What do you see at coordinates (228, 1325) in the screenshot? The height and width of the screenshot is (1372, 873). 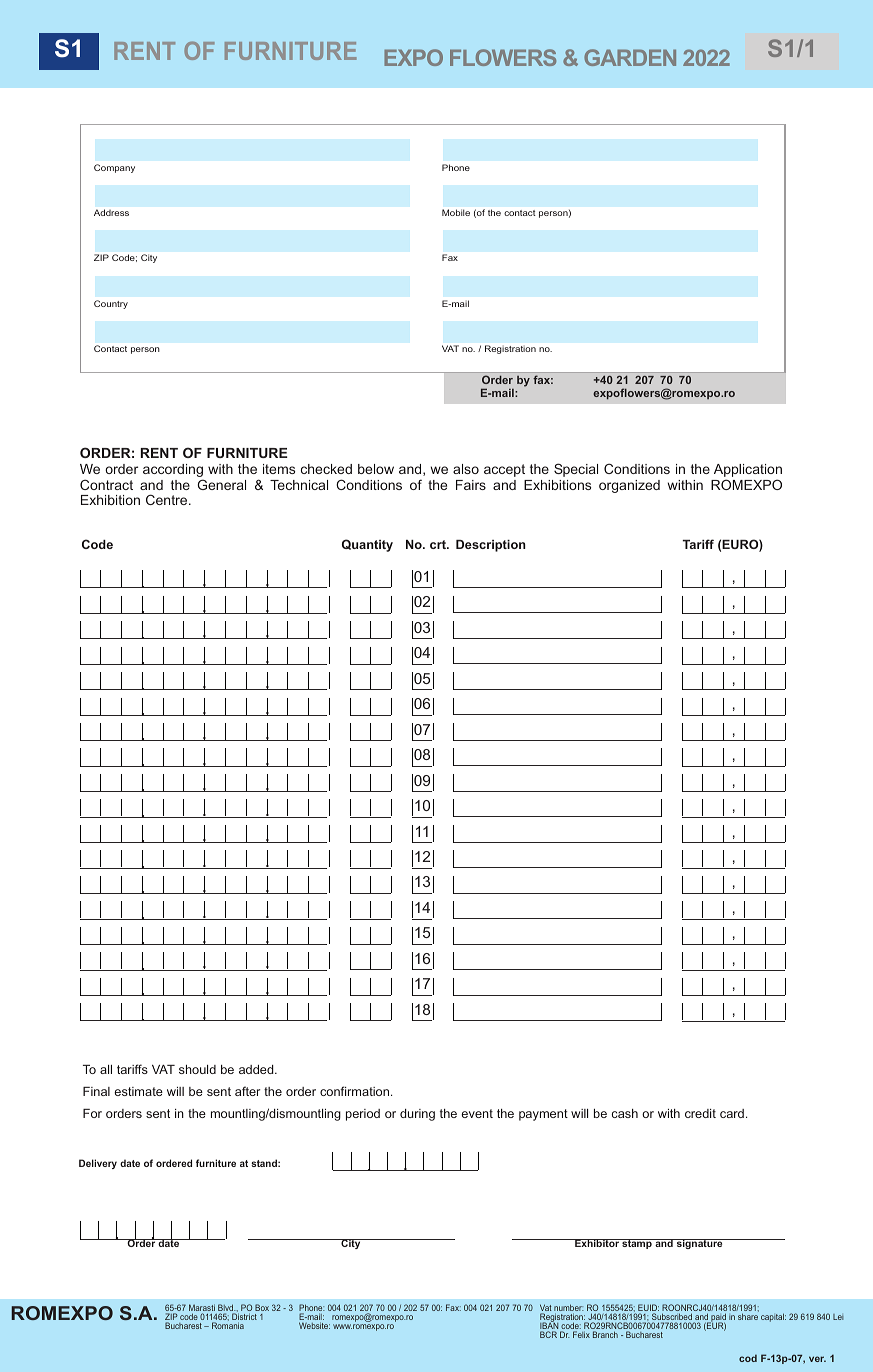 I see `Romania` at bounding box center [228, 1325].
